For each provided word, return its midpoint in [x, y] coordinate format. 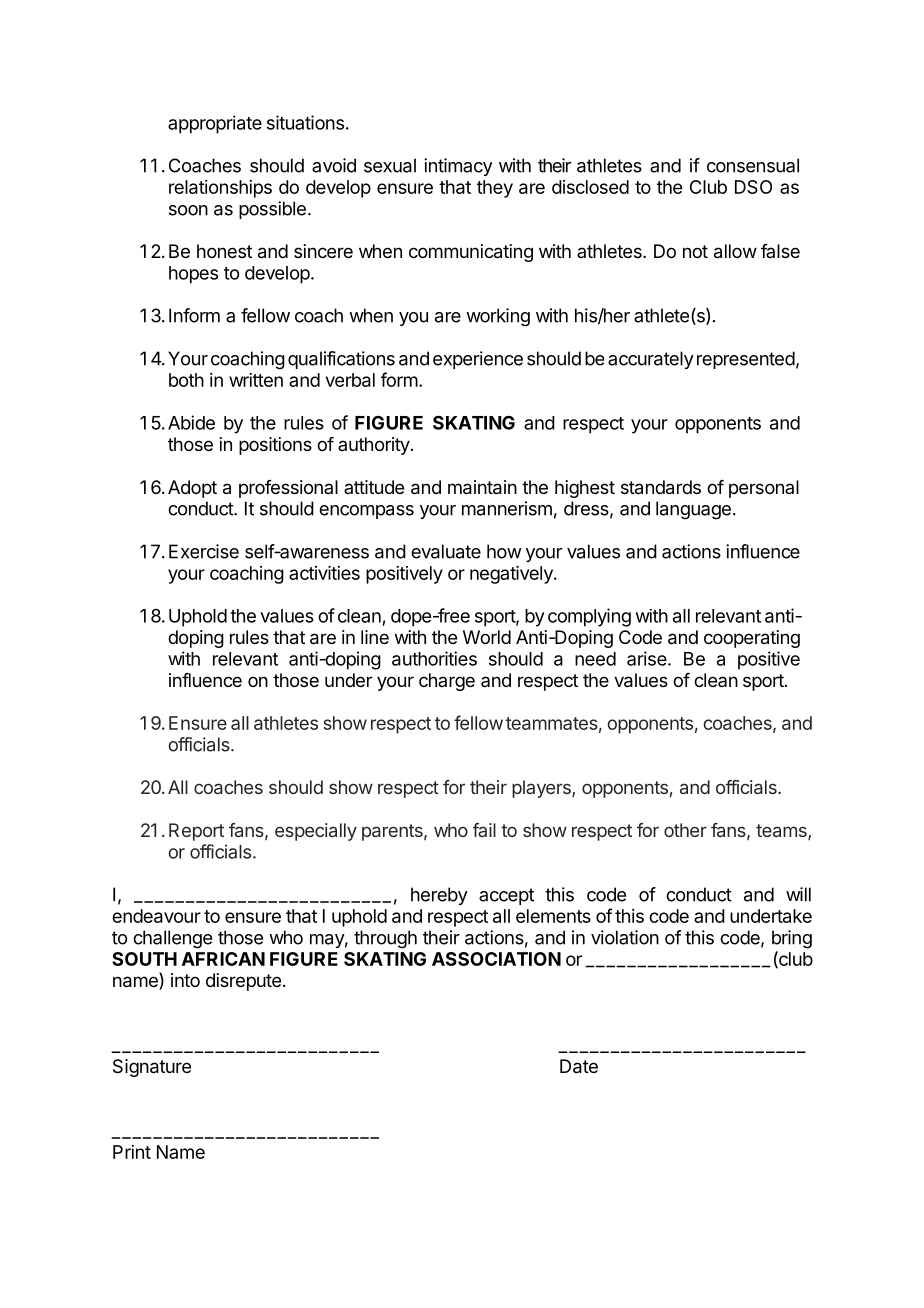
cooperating [752, 639]
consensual [753, 165]
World [487, 637]
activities [324, 573]
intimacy [458, 167]
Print [132, 1152]
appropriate [215, 124]
